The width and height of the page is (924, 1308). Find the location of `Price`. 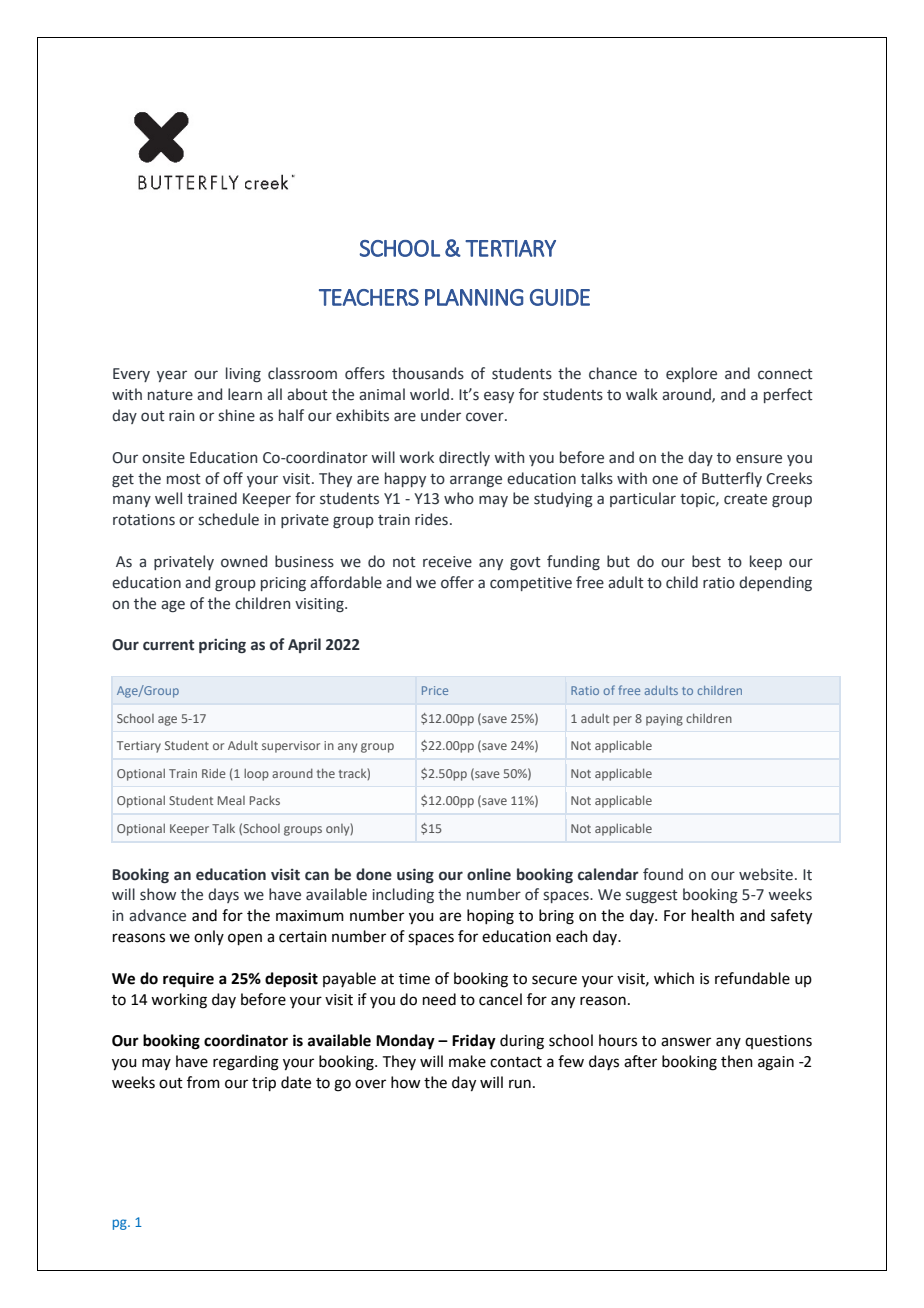

Price is located at coordinates (435, 690).
